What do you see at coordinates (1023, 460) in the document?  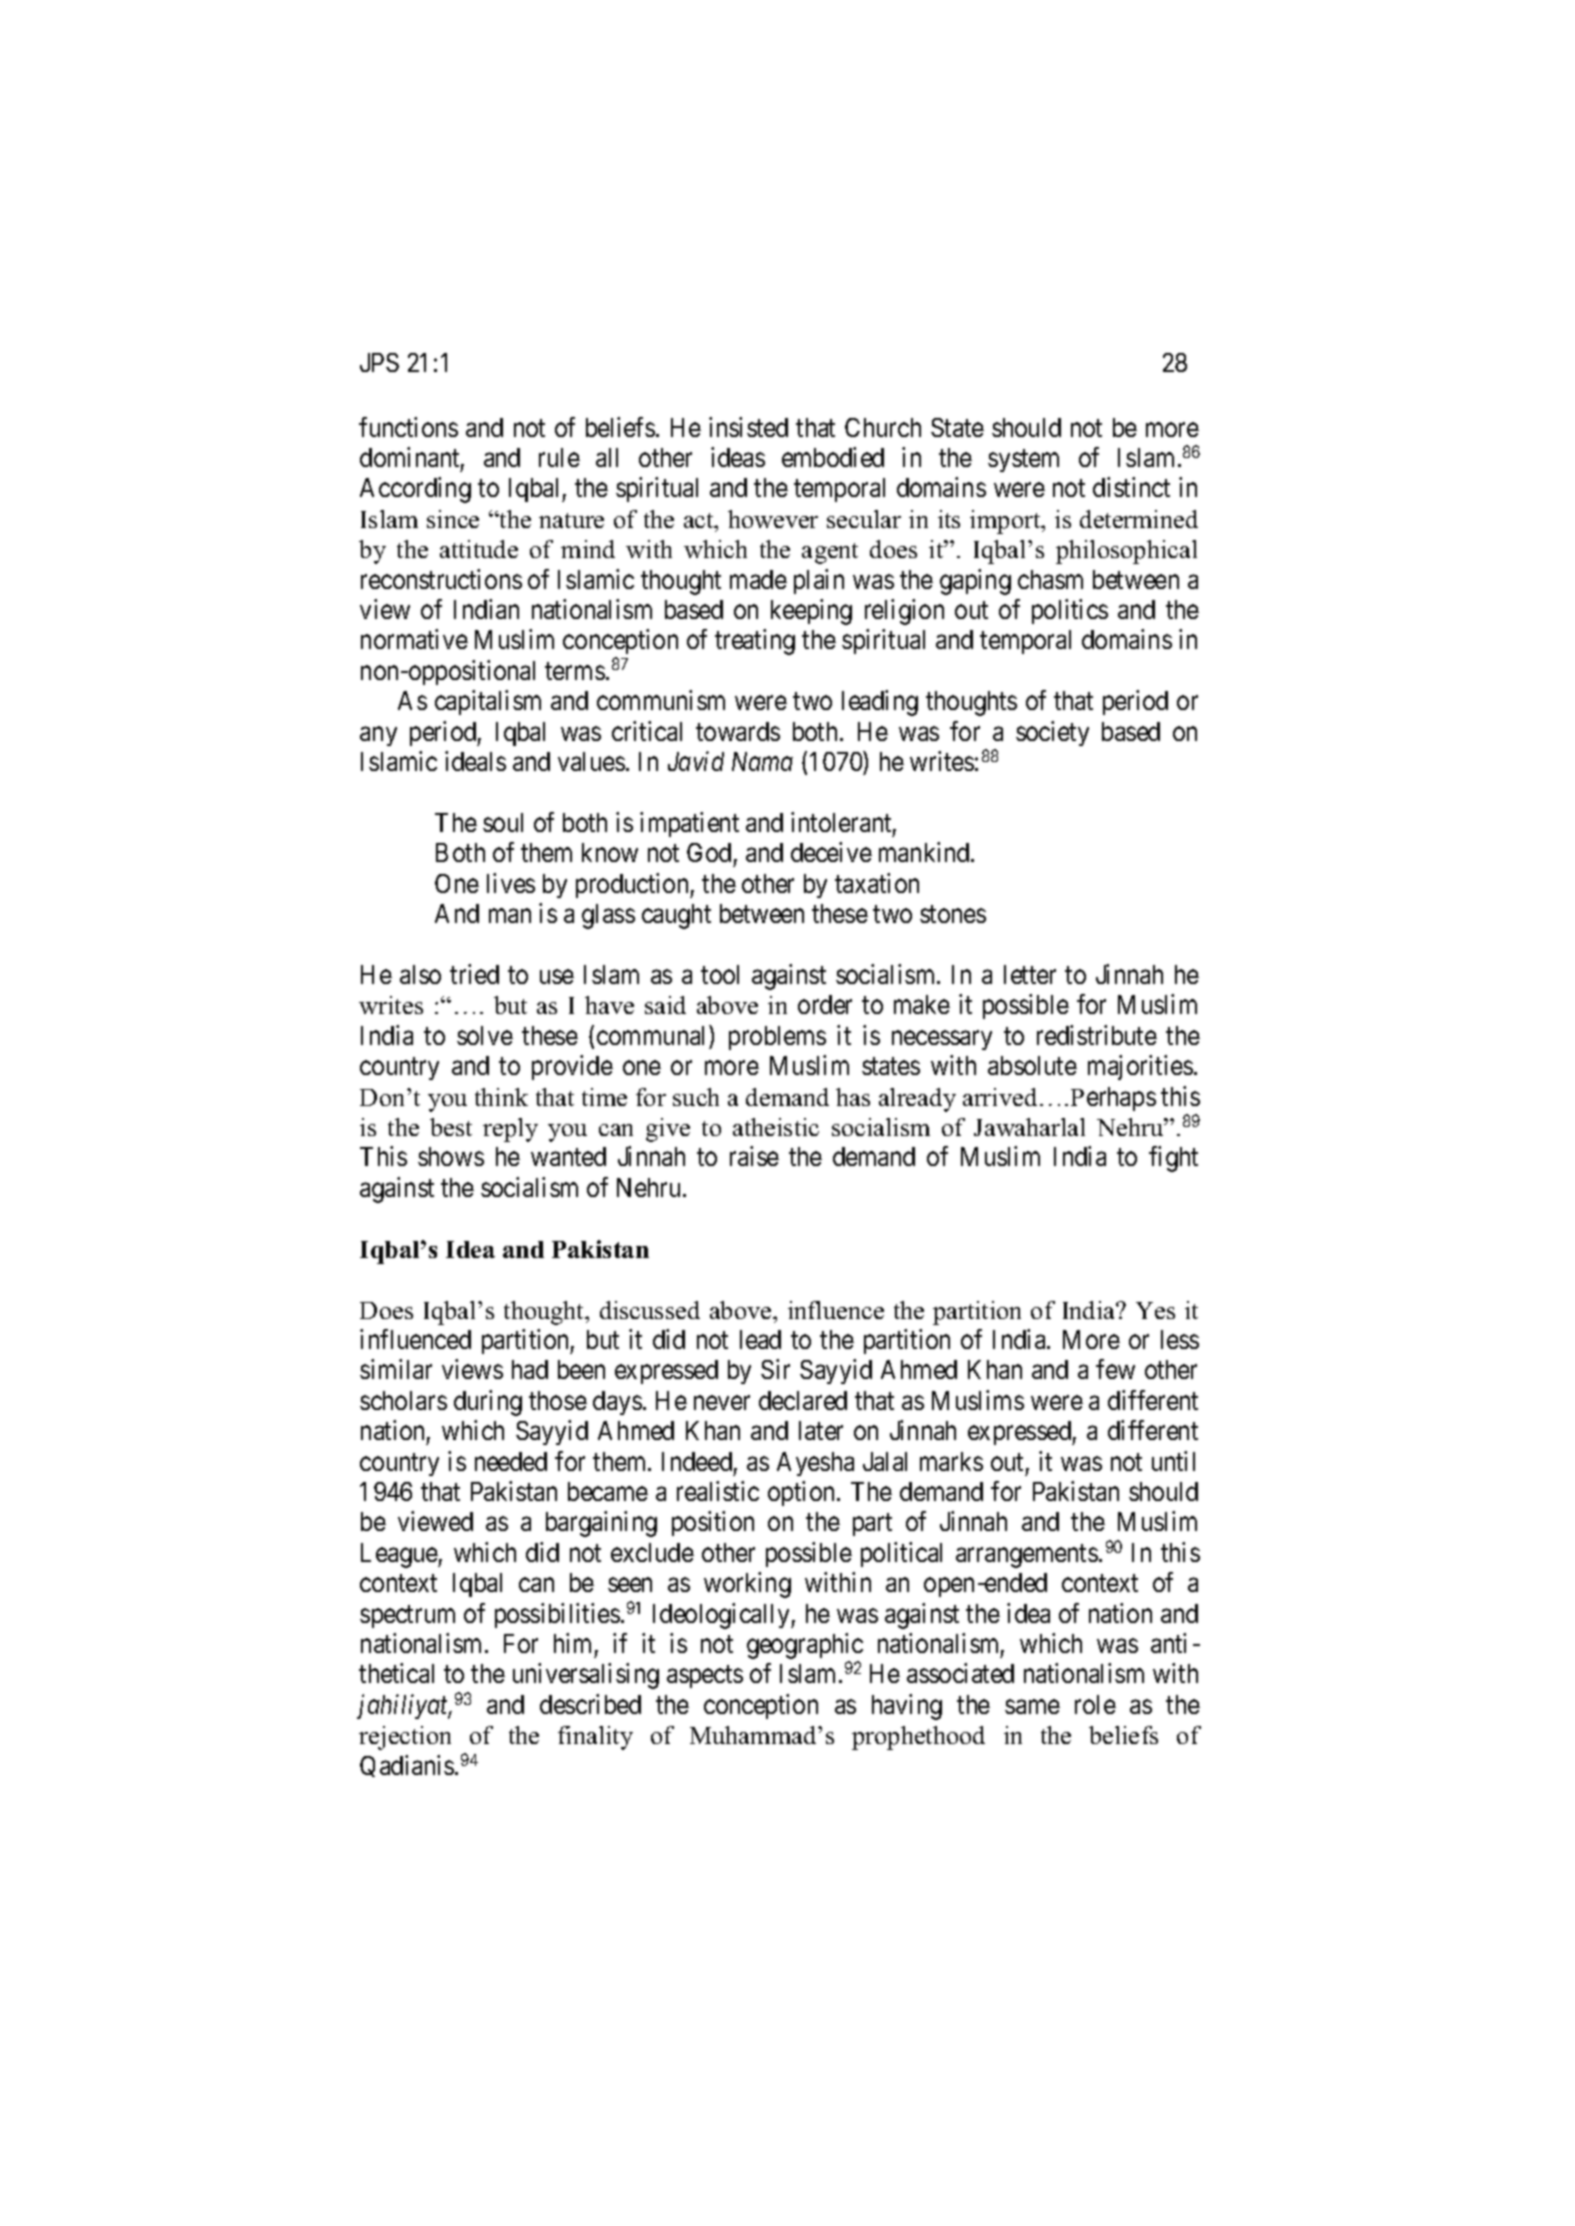 I see `system` at bounding box center [1023, 460].
